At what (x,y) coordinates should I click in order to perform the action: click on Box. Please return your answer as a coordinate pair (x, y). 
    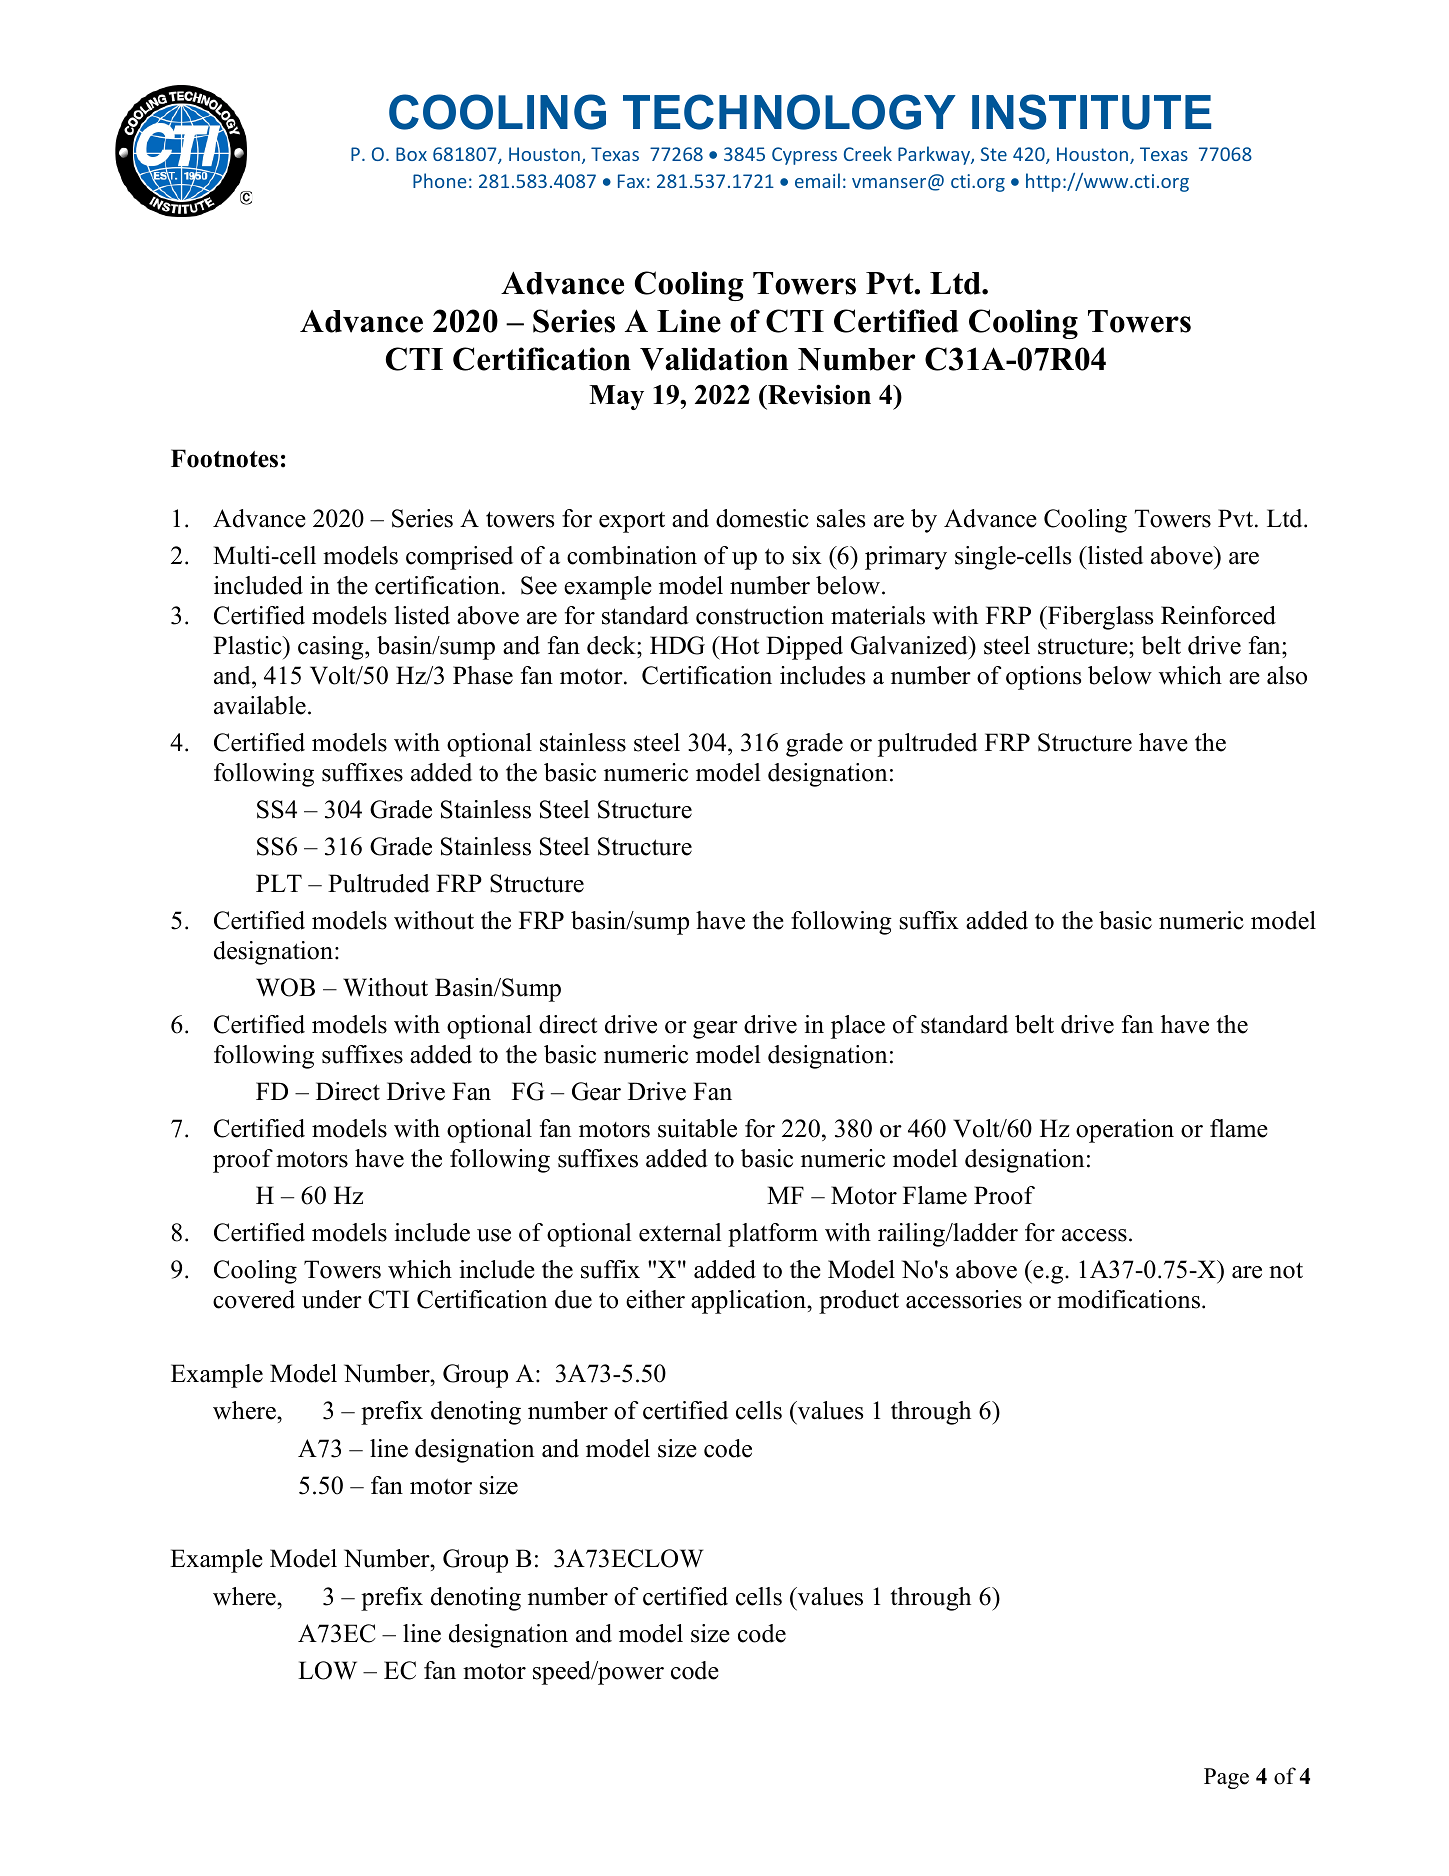
    Looking at the image, I should click on (411, 154).
